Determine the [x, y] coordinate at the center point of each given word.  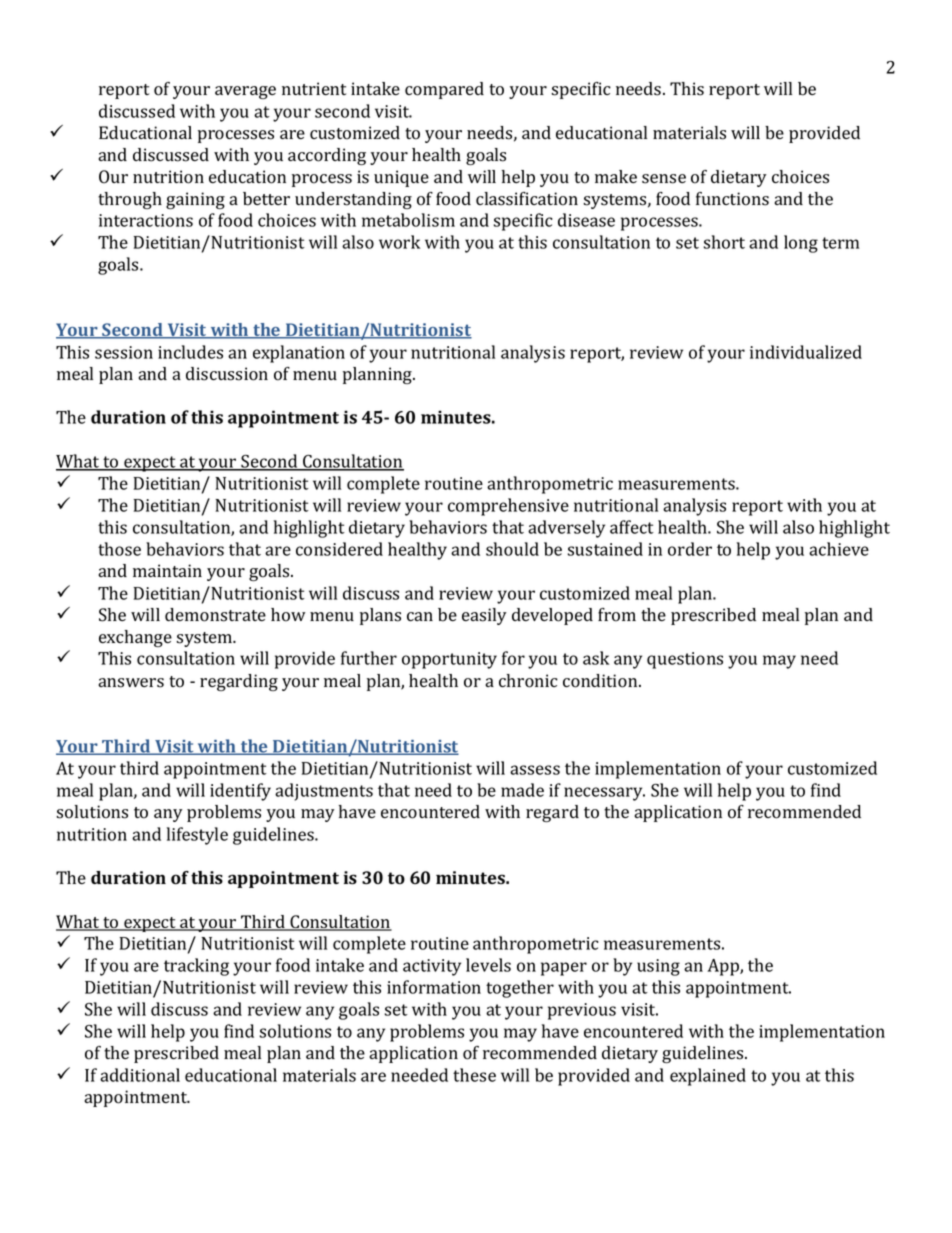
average [245, 92]
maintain [167, 570]
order [690, 549]
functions [732, 199]
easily [484, 616]
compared [444, 90]
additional [140, 1075]
